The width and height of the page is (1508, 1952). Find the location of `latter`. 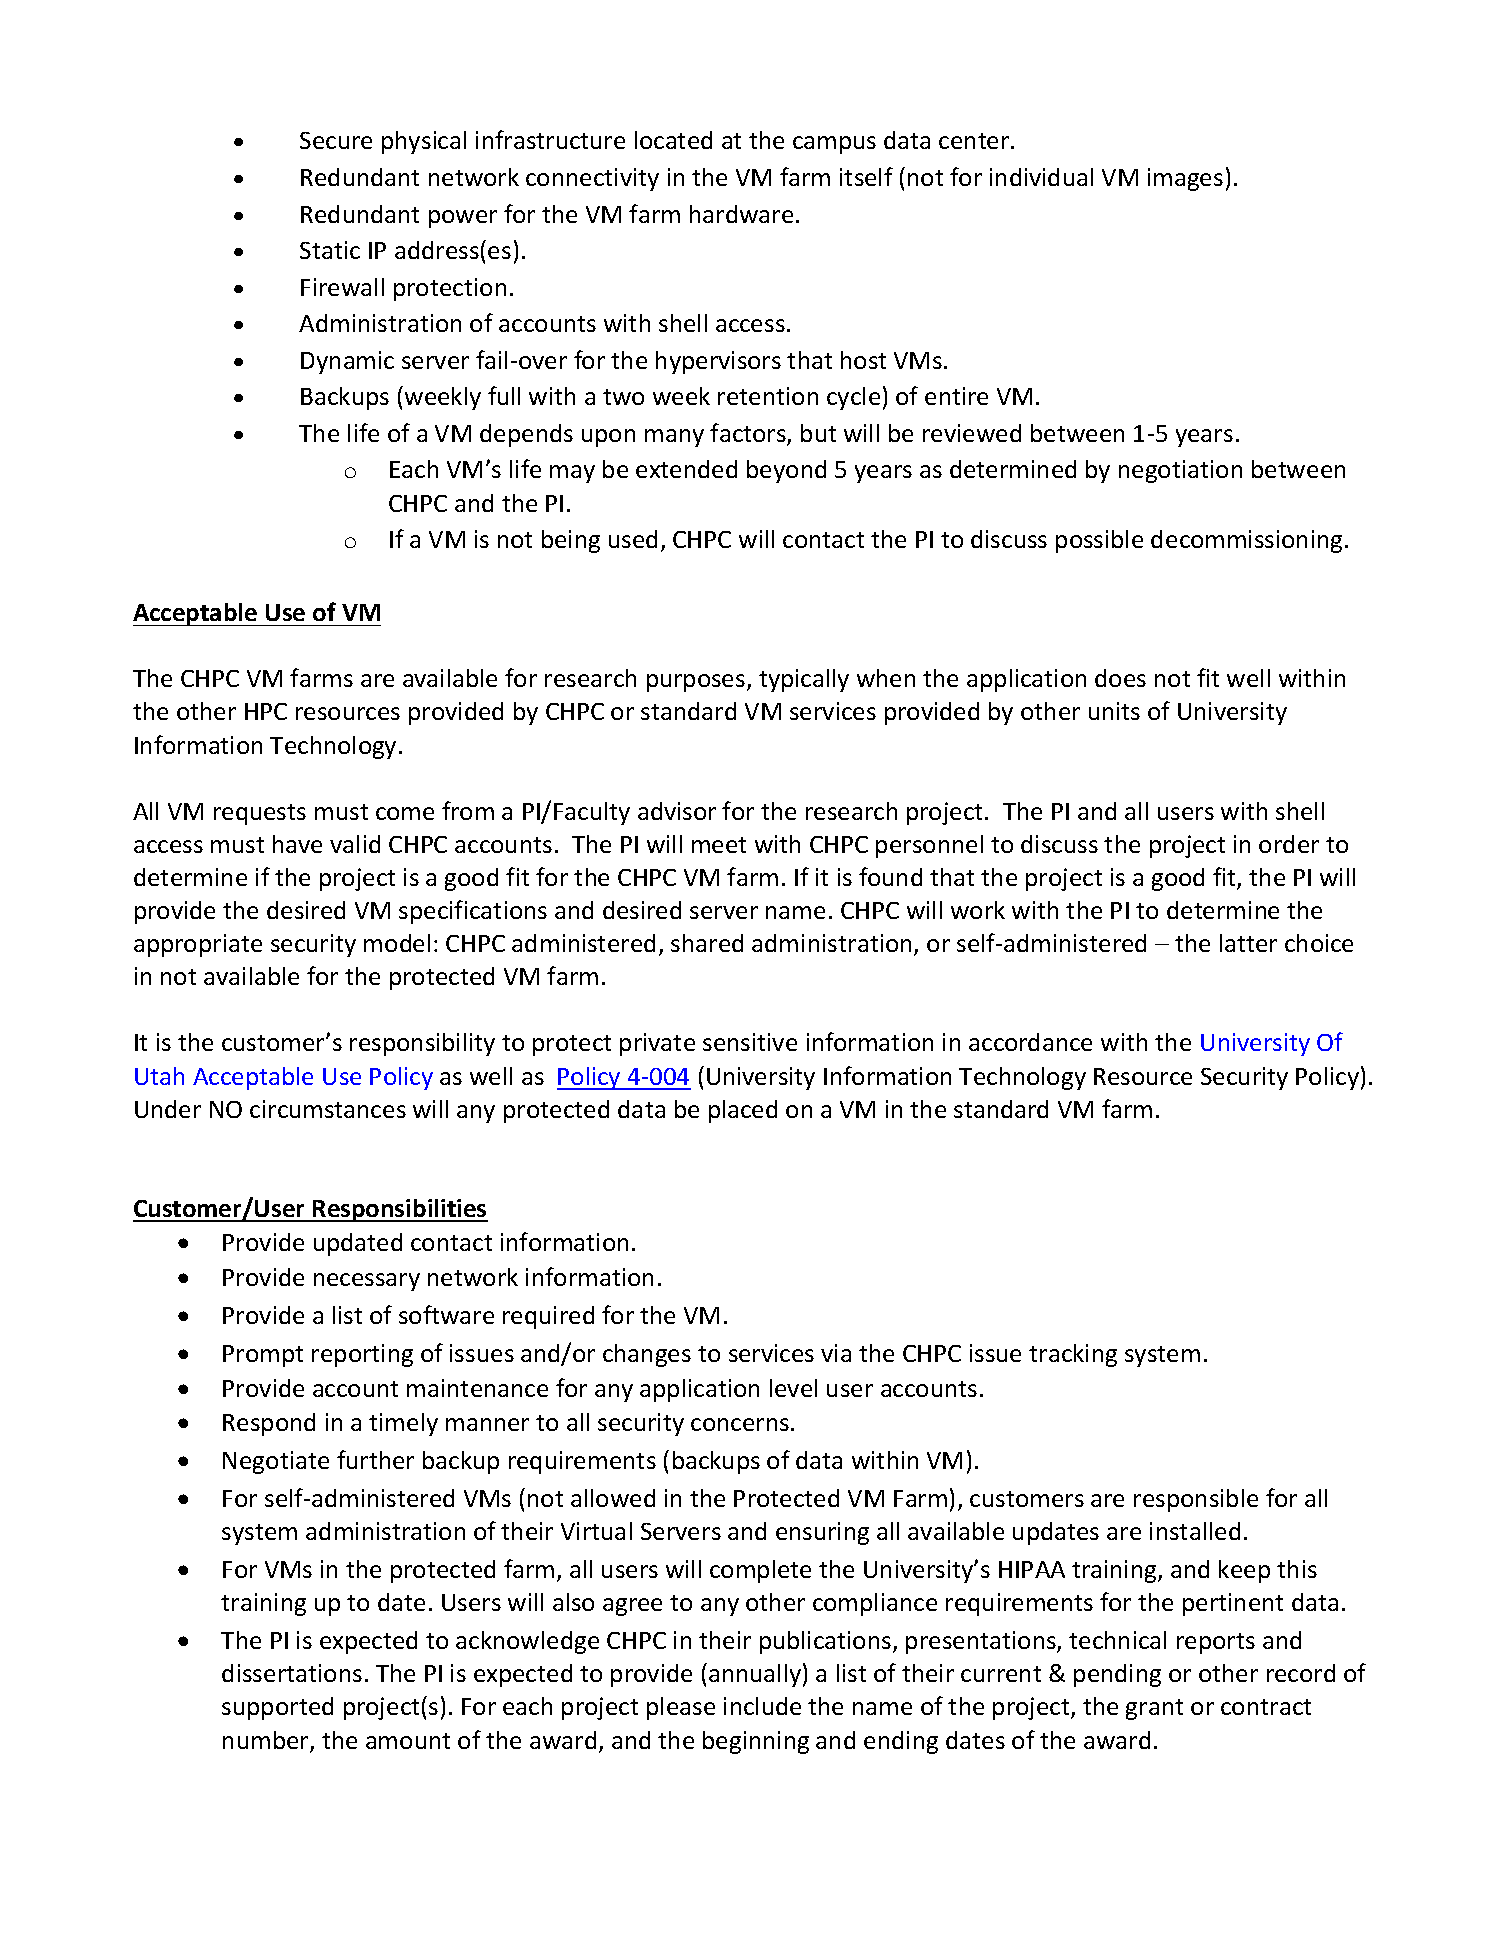

latter is located at coordinates (1248, 943).
